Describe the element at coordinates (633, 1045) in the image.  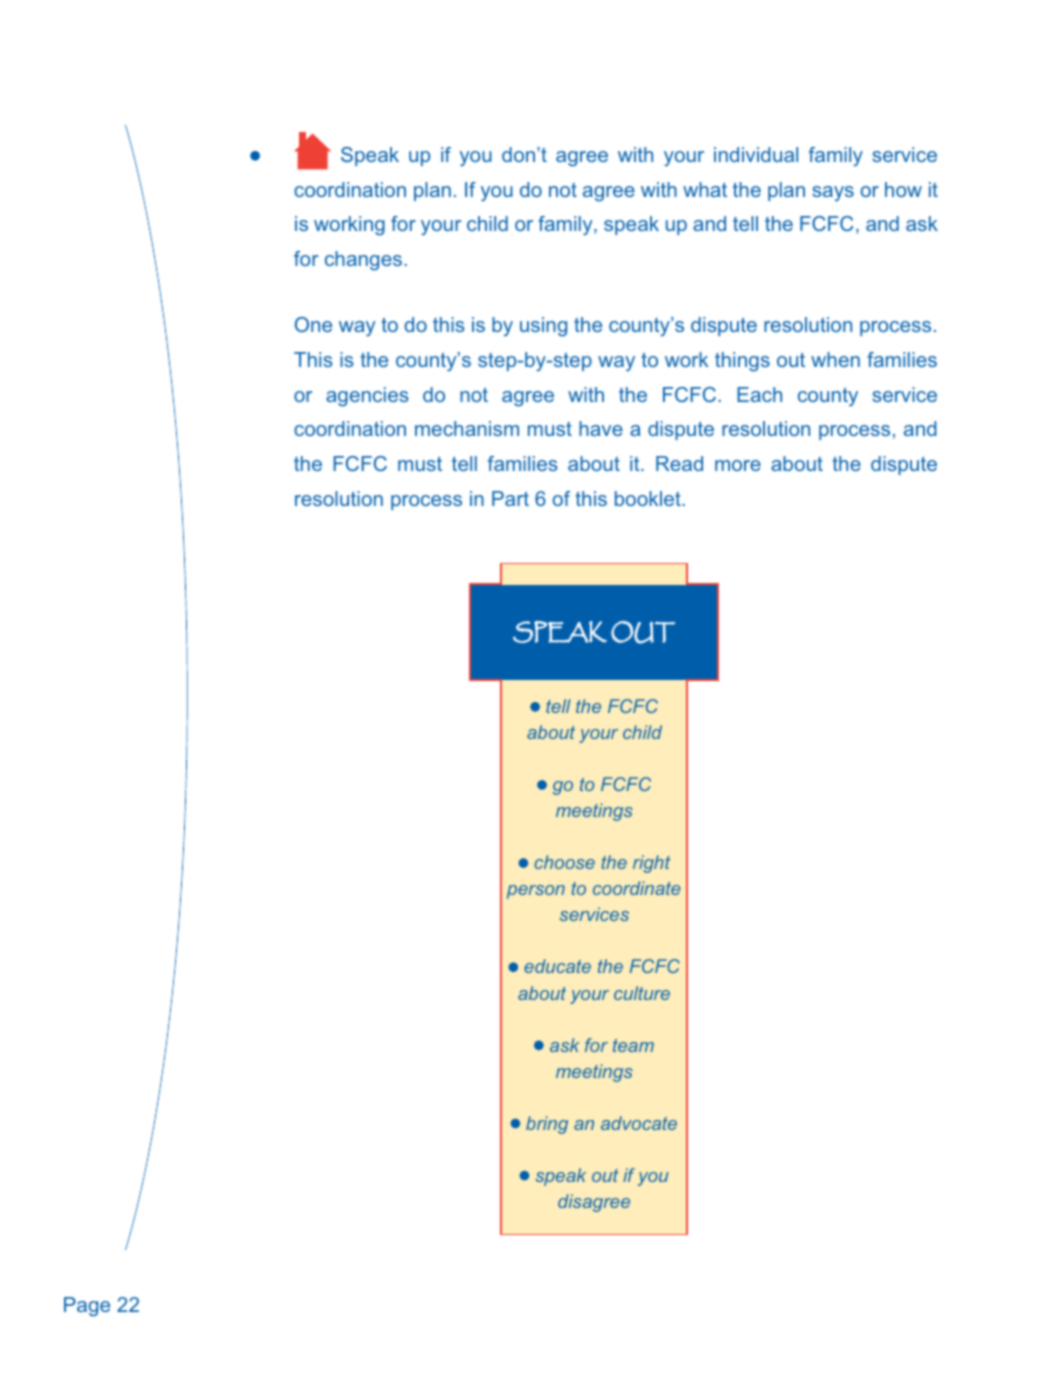
I see `team` at that location.
